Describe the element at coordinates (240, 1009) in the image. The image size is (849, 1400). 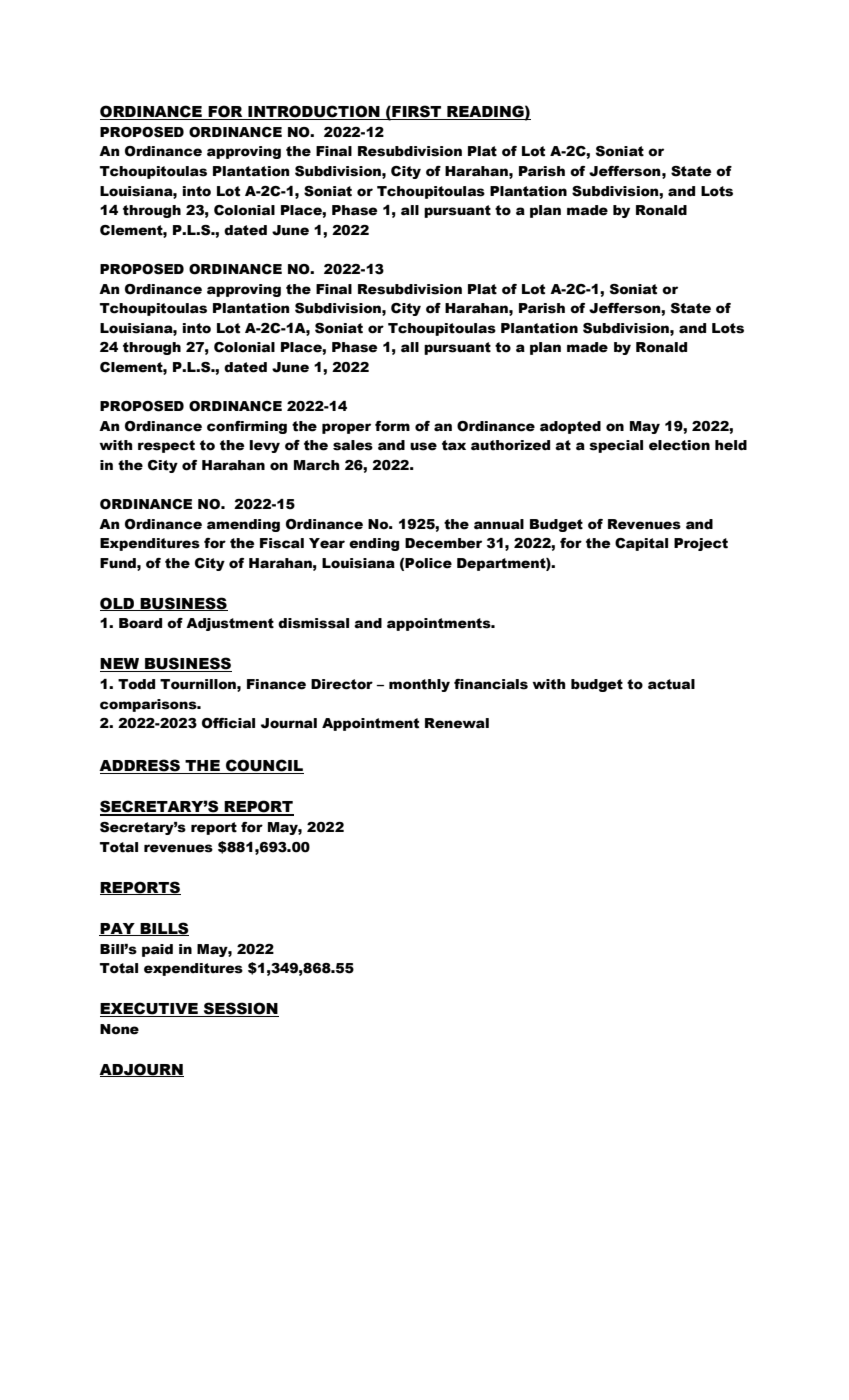
I see `SESSION` at that location.
